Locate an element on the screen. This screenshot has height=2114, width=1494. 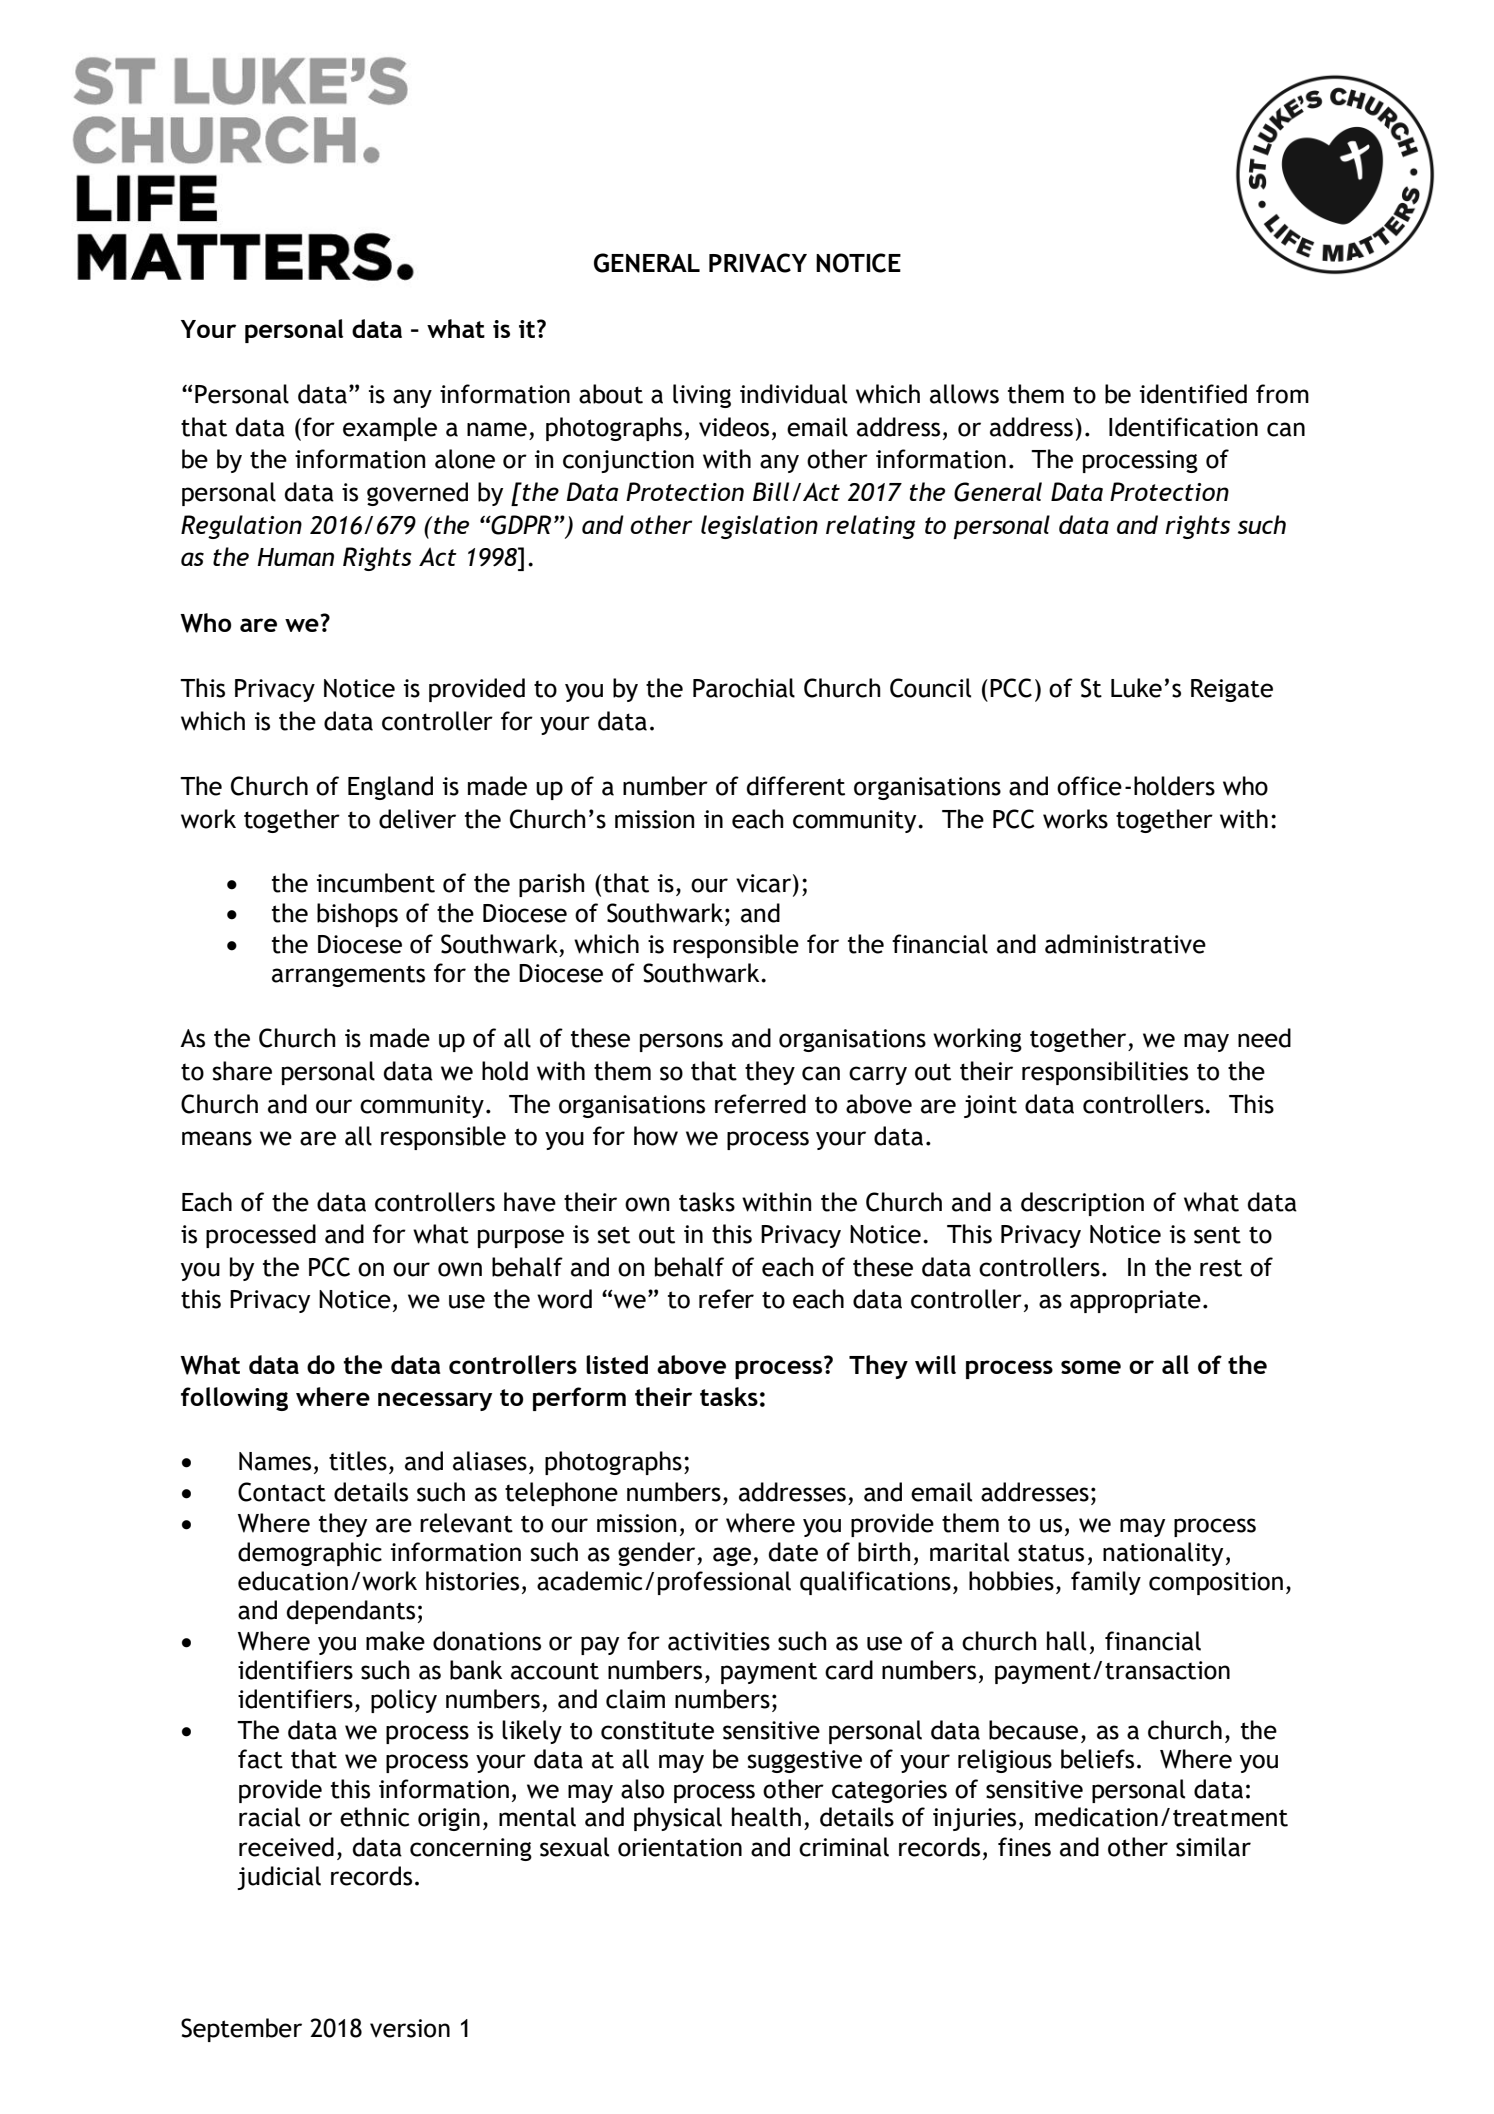
example is located at coordinates (390, 429).
